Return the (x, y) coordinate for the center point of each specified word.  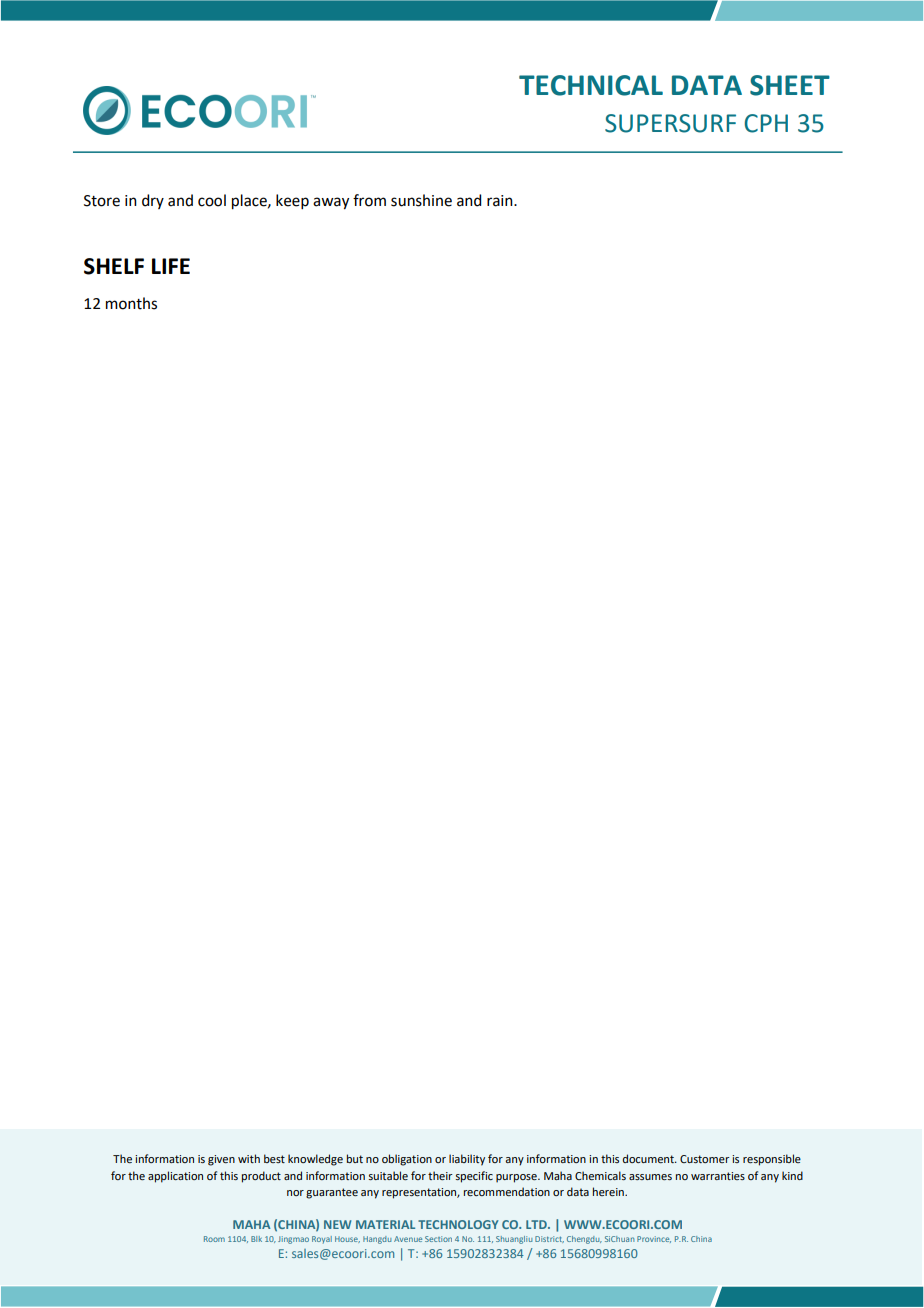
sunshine (421, 200)
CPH (766, 123)
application (175, 1177)
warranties (718, 1176)
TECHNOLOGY (458, 1224)
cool (212, 200)
